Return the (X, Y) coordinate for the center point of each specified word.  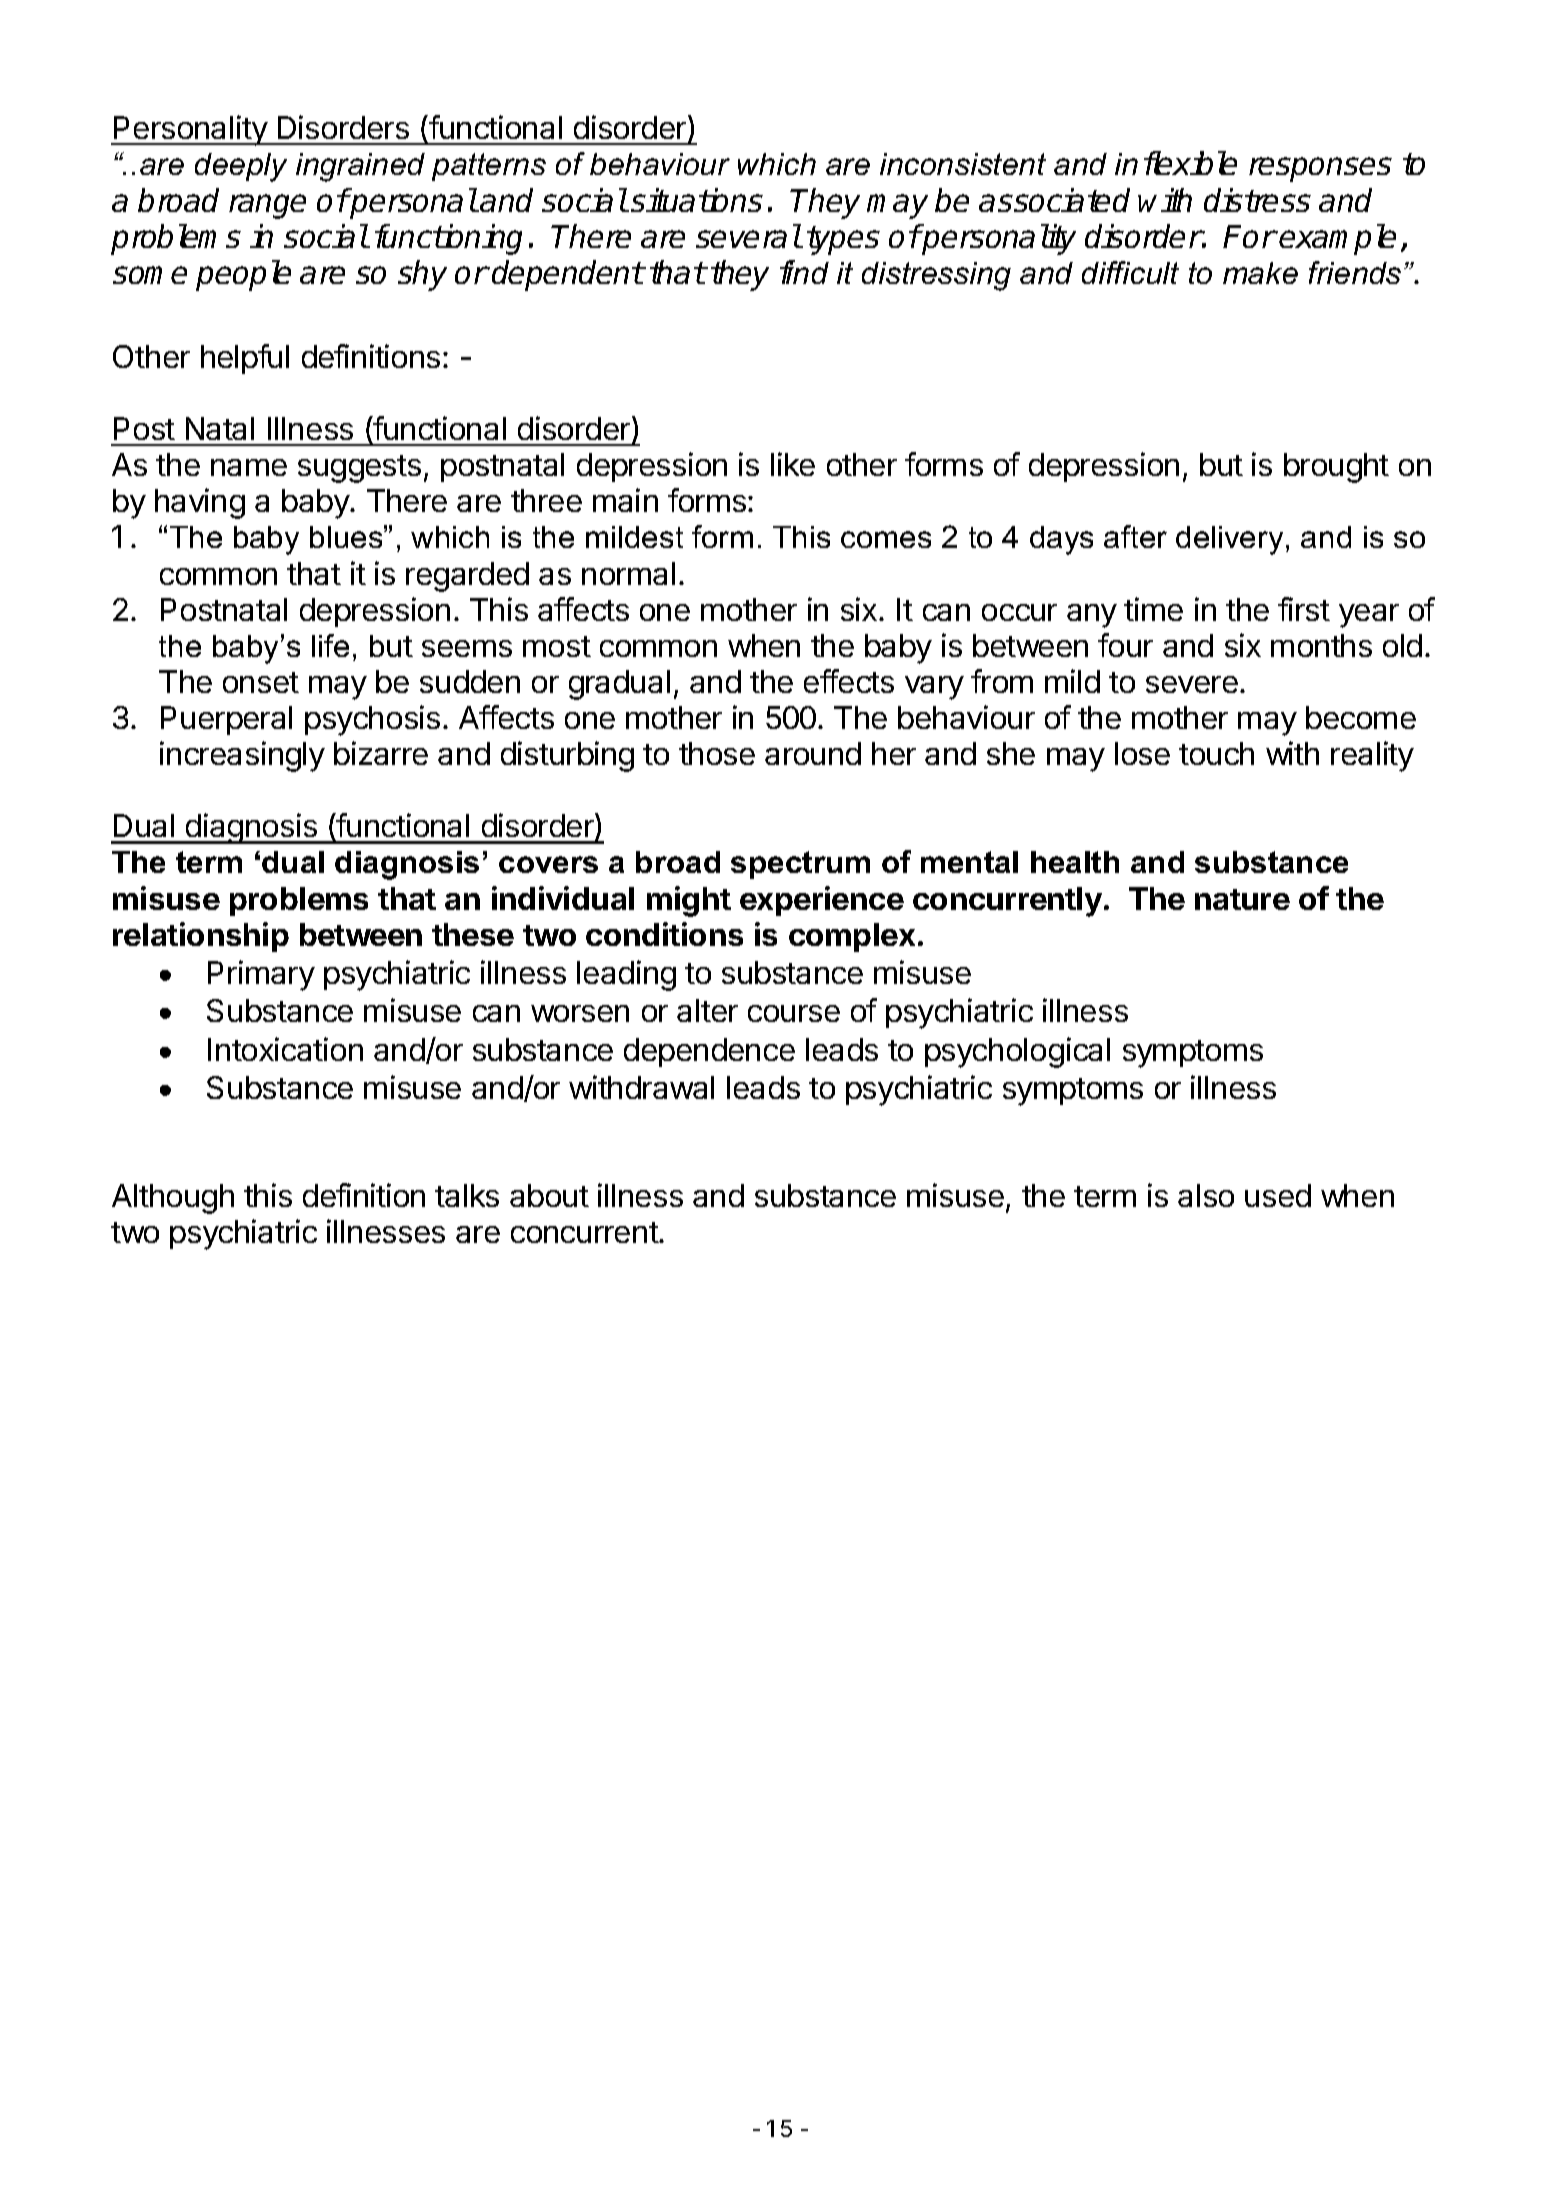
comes (886, 539)
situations (697, 200)
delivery (1229, 540)
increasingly (242, 756)
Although (173, 1199)
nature (1242, 899)
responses (1320, 169)
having (200, 503)
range (267, 206)
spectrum (800, 865)
